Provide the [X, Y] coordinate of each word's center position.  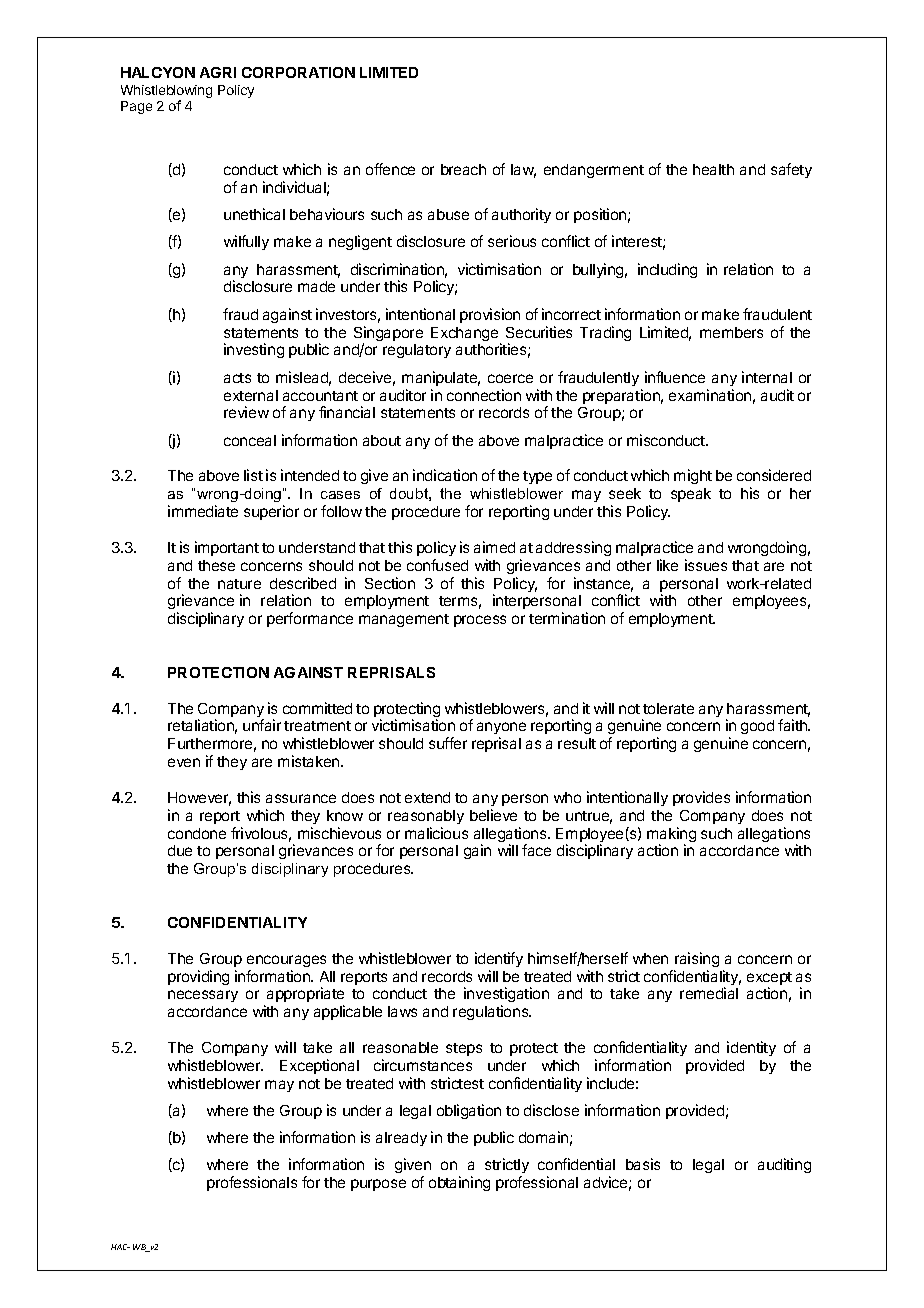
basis [643, 1164]
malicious [436, 833]
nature [239, 584]
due [180, 850]
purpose [378, 1185]
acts [237, 378]
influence [675, 377]
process [480, 621]
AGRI [218, 72]
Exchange [466, 335]
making [671, 836]
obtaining [459, 1183]
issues [706, 565]
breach [463, 169]
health [713, 169]
